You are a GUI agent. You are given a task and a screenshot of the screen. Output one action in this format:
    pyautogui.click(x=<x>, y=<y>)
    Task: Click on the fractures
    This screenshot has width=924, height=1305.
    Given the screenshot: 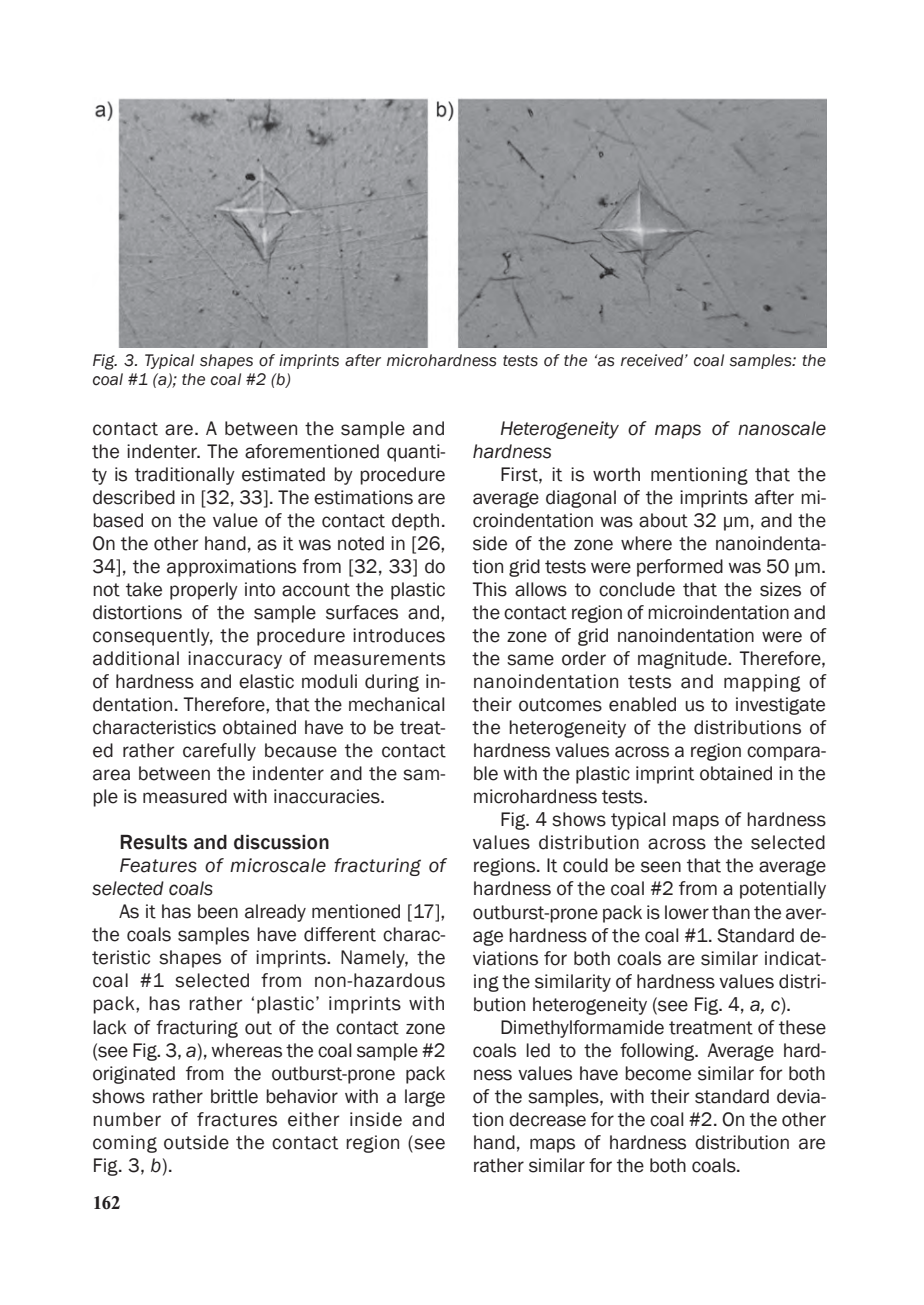 What is the action you would take?
    pyautogui.click(x=237, y=1119)
